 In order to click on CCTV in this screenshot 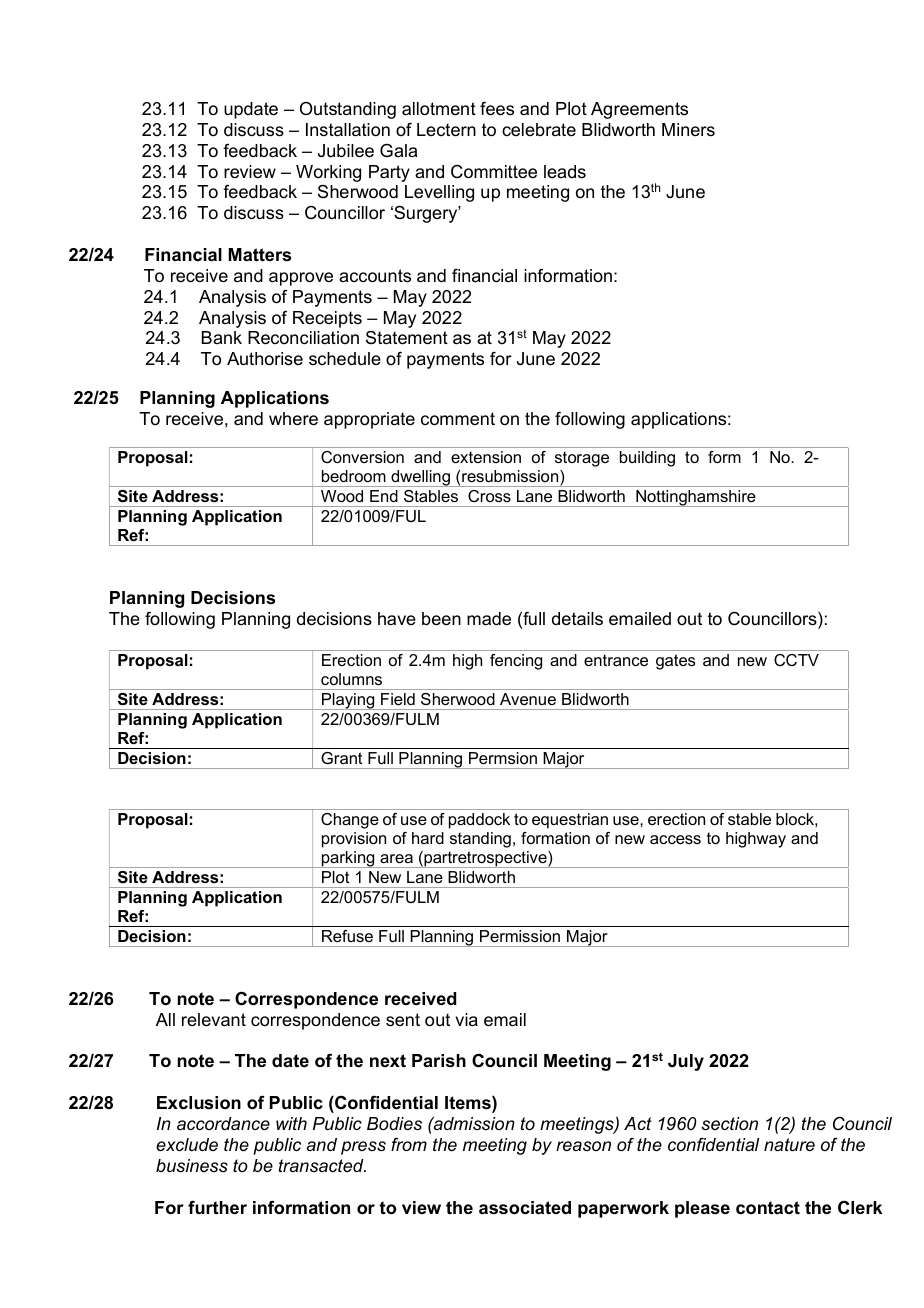, I will do `click(796, 660)`.
